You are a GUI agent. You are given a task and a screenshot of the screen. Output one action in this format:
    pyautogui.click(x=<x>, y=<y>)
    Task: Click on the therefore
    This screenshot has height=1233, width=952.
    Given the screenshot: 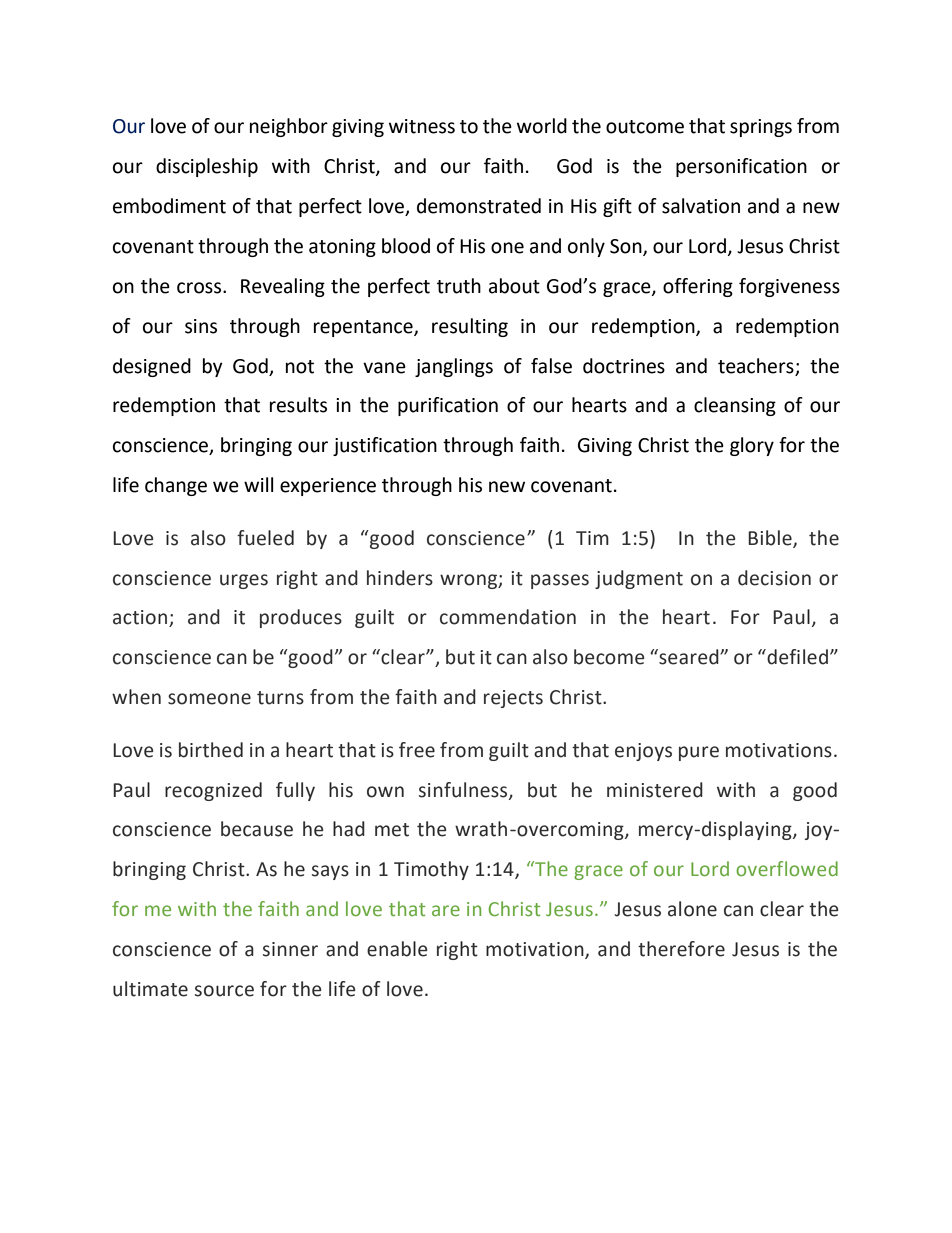 What is the action you would take?
    pyautogui.click(x=681, y=949)
